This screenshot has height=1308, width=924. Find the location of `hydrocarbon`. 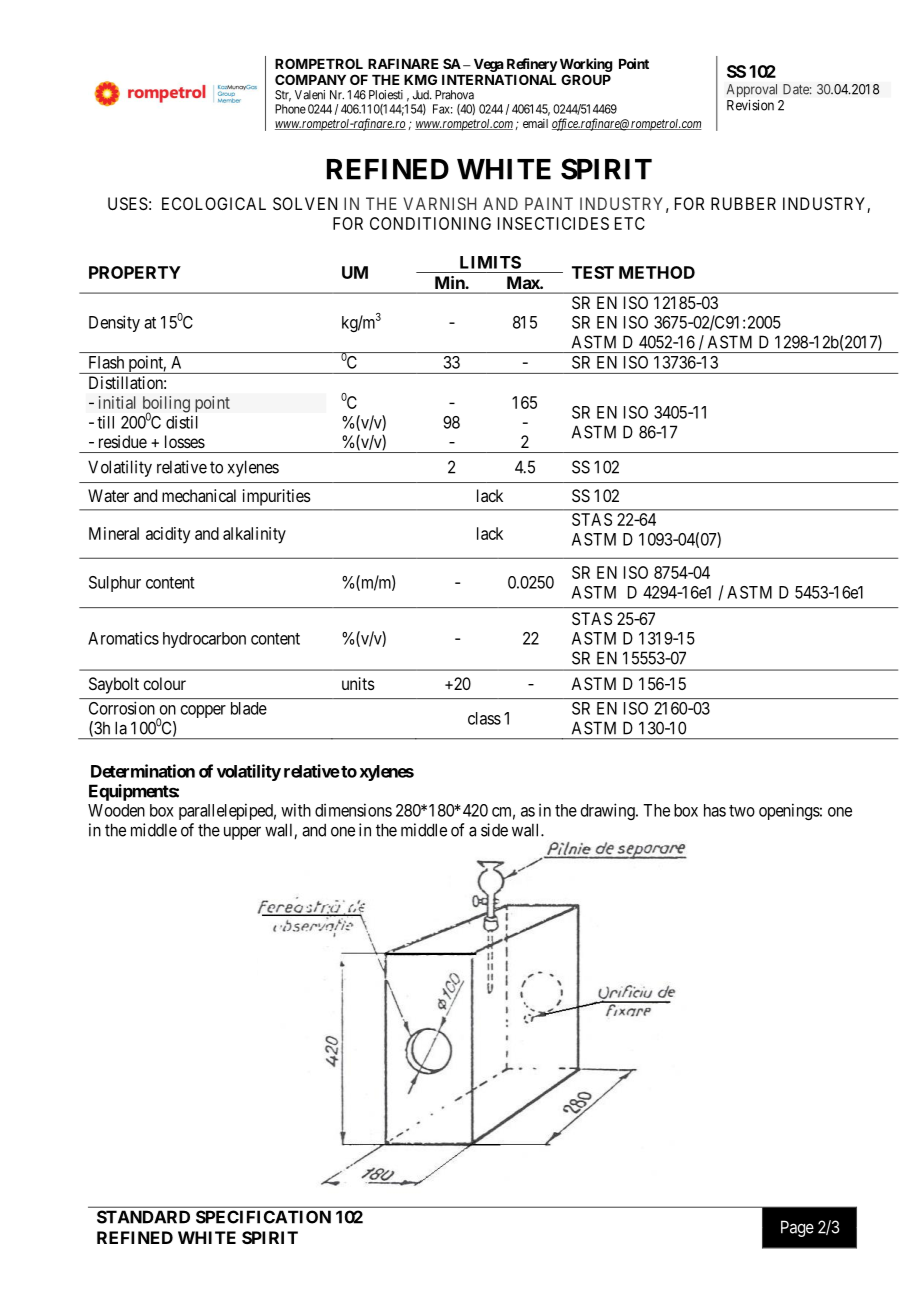

hydrocarbon is located at coordinates (204, 640).
